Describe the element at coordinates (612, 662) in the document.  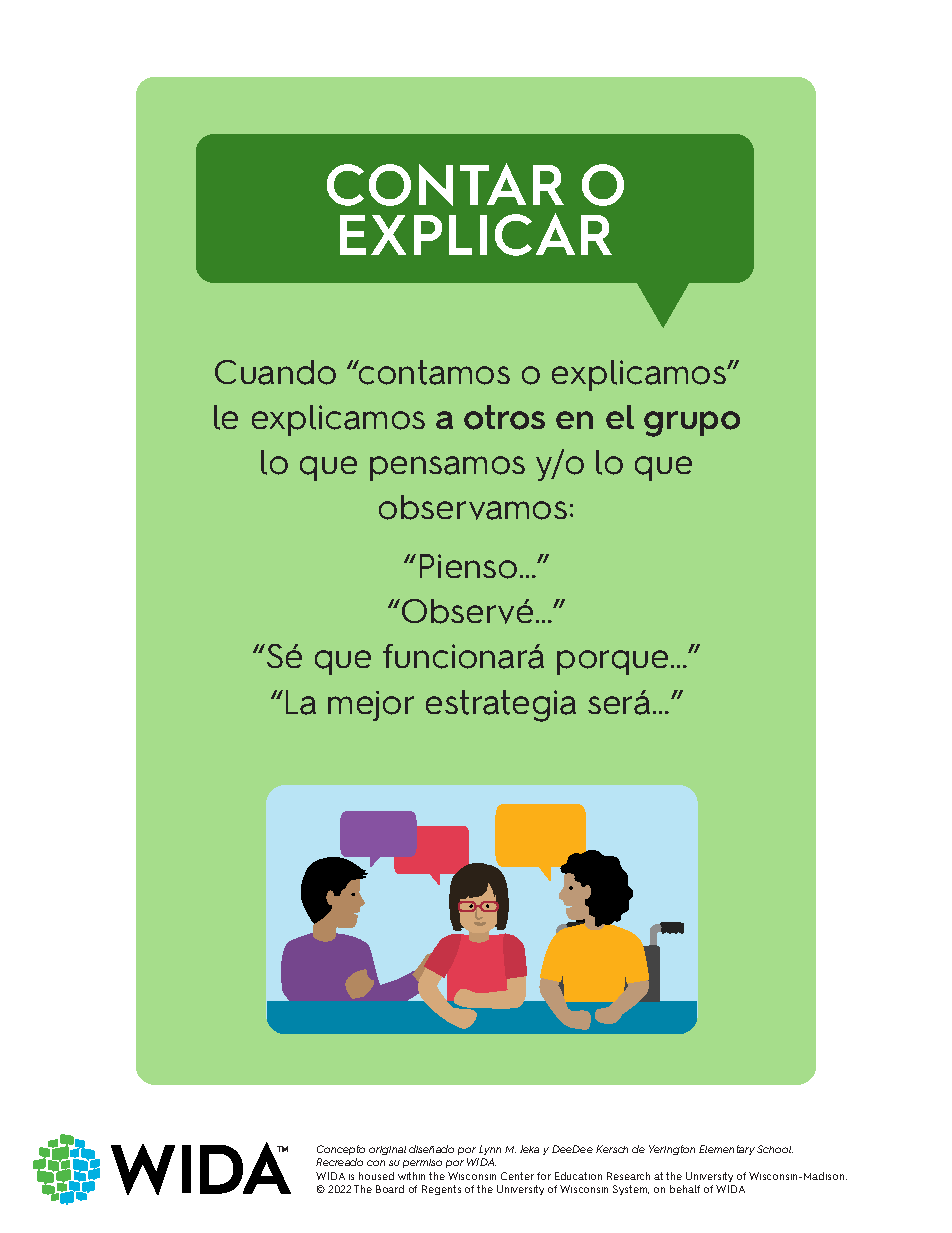
I see `porque` at that location.
